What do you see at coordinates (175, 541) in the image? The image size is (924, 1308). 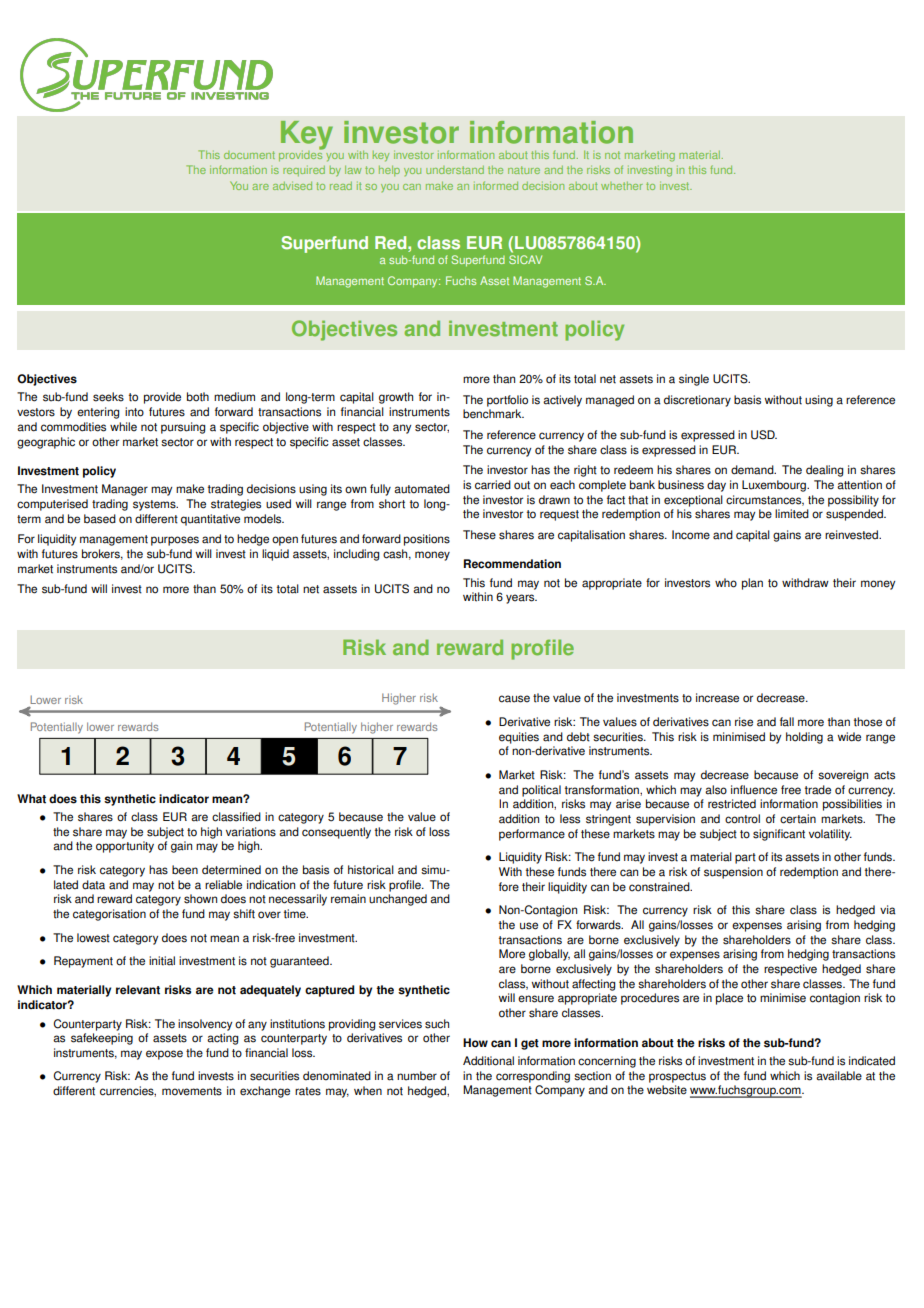 I see `purposes` at bounding box center [175, 541].
